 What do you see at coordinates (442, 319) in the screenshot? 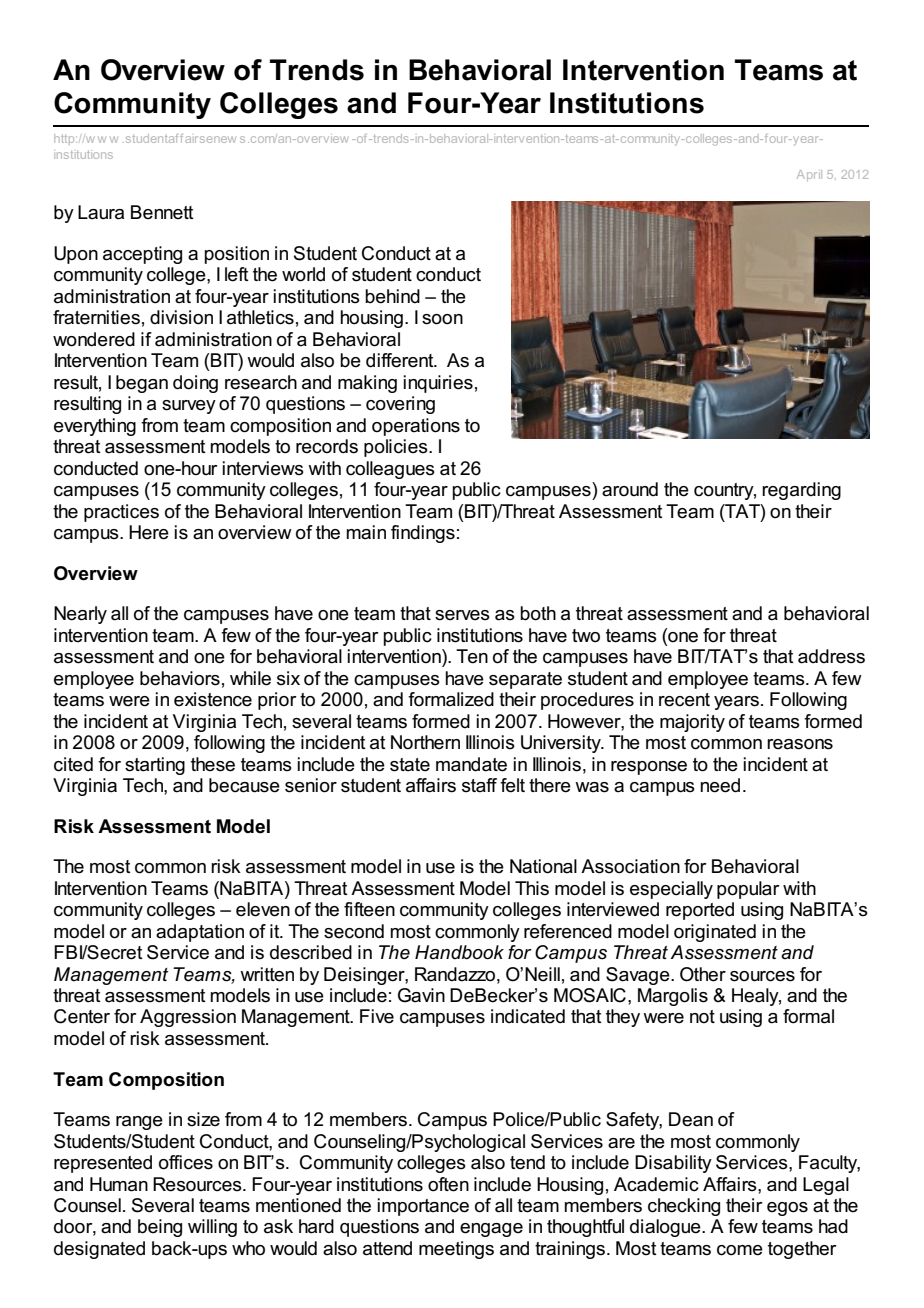
I see `soon` at bounding box center [442, 319].
